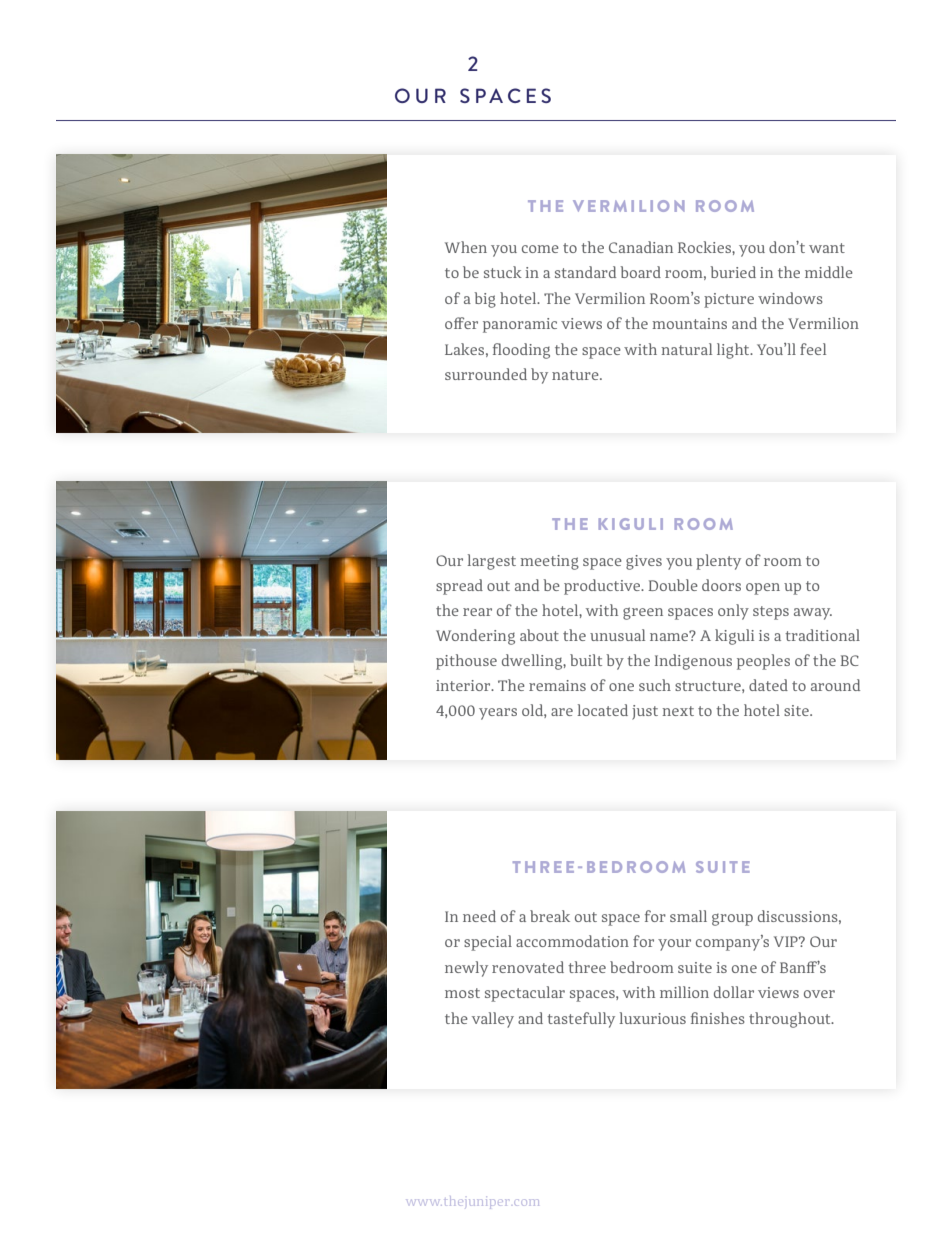 This image has width=952, height=1233. I want to click on steps, so click(771, 613).
